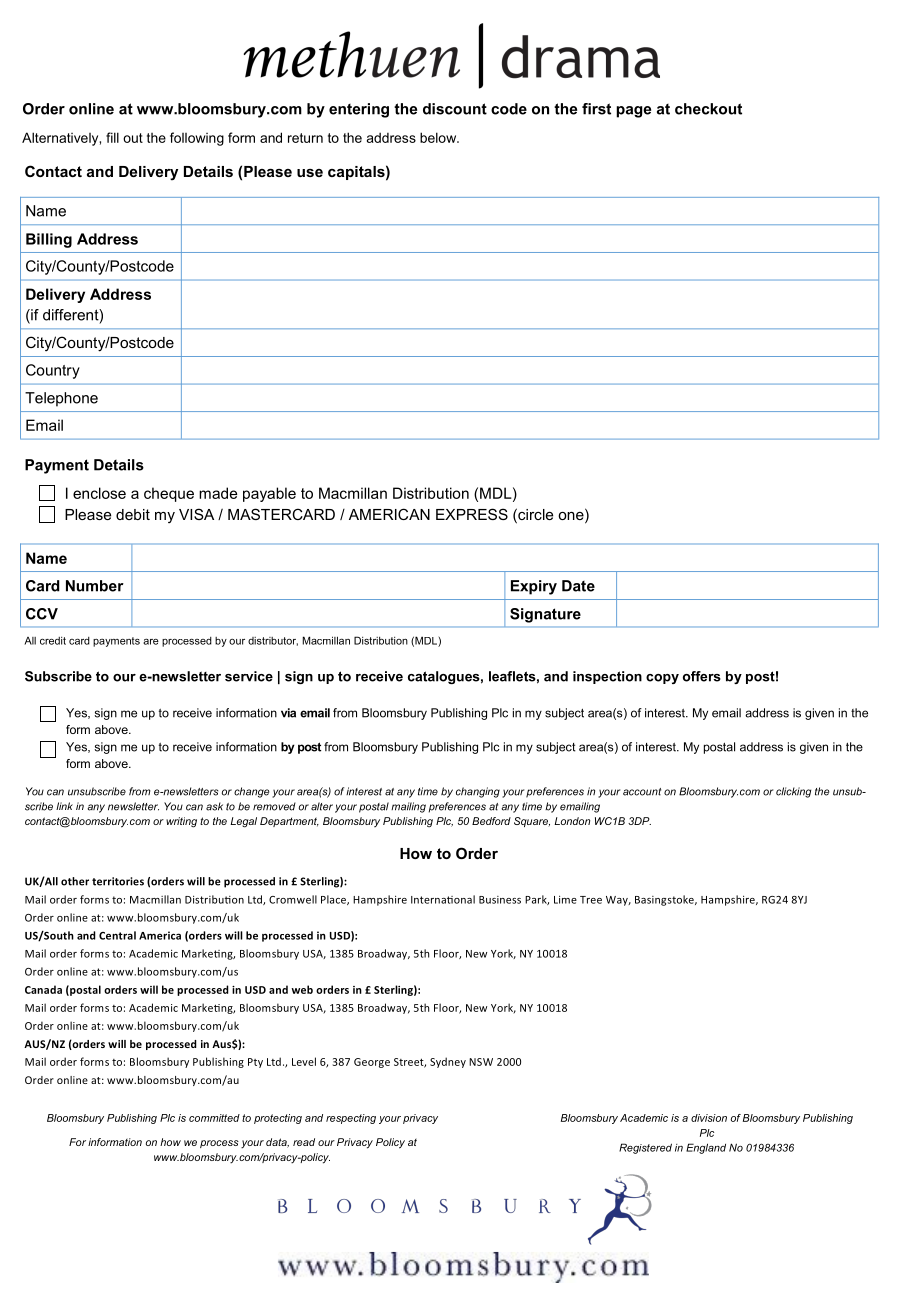 The width and height of the page is (924, 1308). What do you see at coordinates (534, 587) in the page?
I see `Expiry` at bounding box center [534, 587].
